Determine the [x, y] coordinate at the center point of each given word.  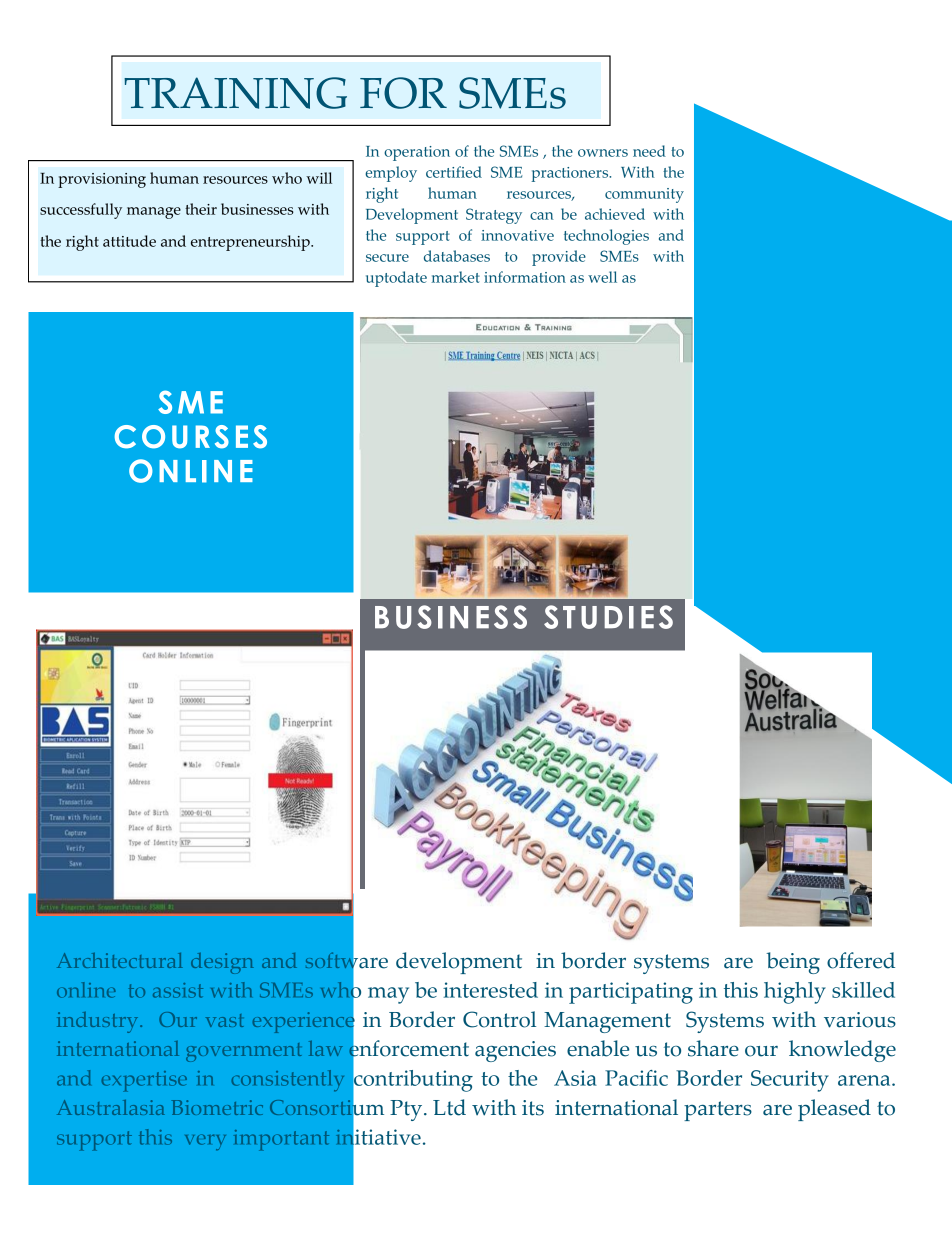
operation [417, 153]
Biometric [217, 1107]
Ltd [449, 1107]
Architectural [120, 960]
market [456, 277]
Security [790, 1081]
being [793, 963]
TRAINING [235, 93]
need [649, 151]
